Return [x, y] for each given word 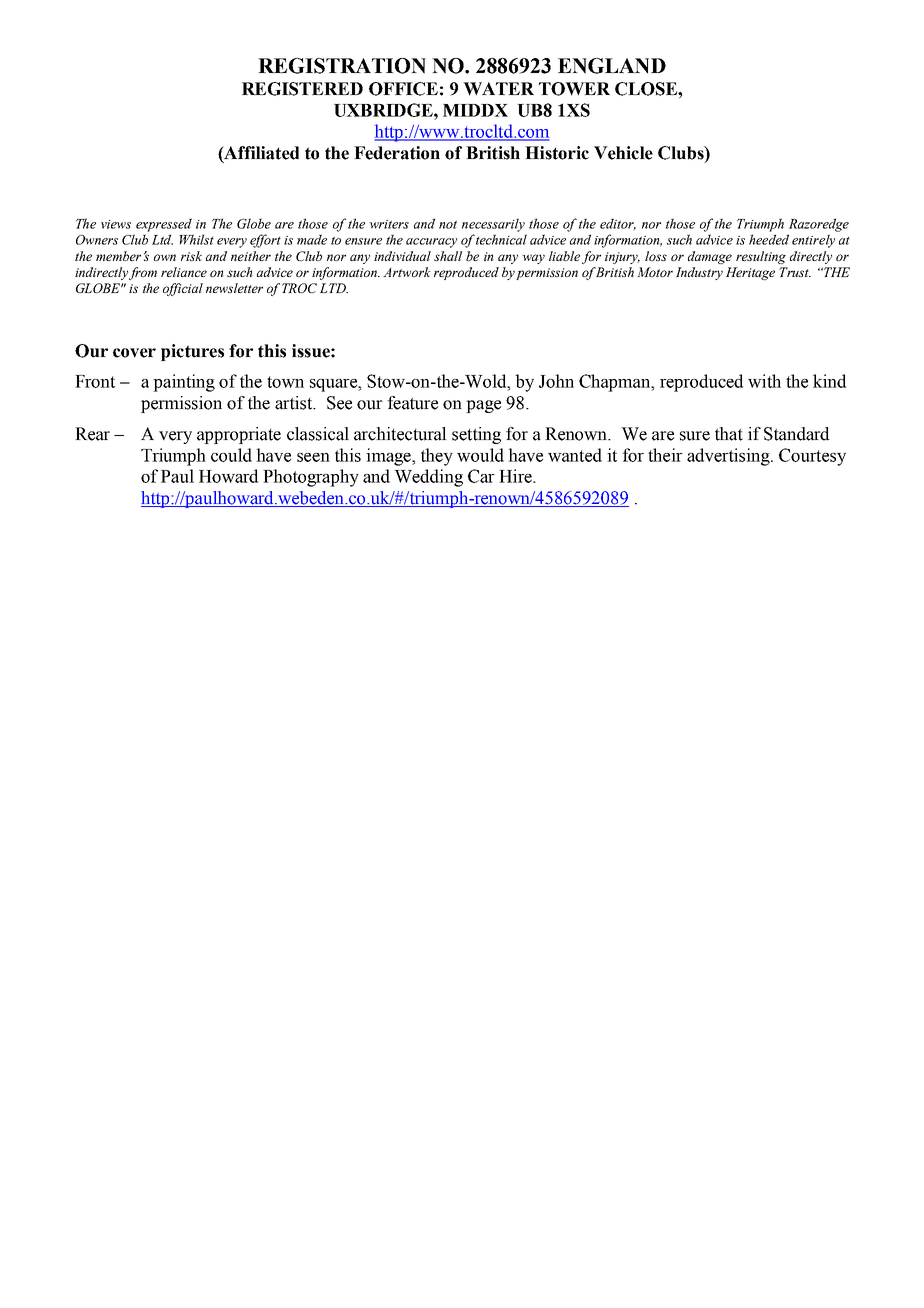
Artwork [407, 272]
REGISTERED [302, 89]
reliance [184, 272]
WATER [498, 89]
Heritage [750, 273]
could [231, 455]
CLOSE [647, 89]
